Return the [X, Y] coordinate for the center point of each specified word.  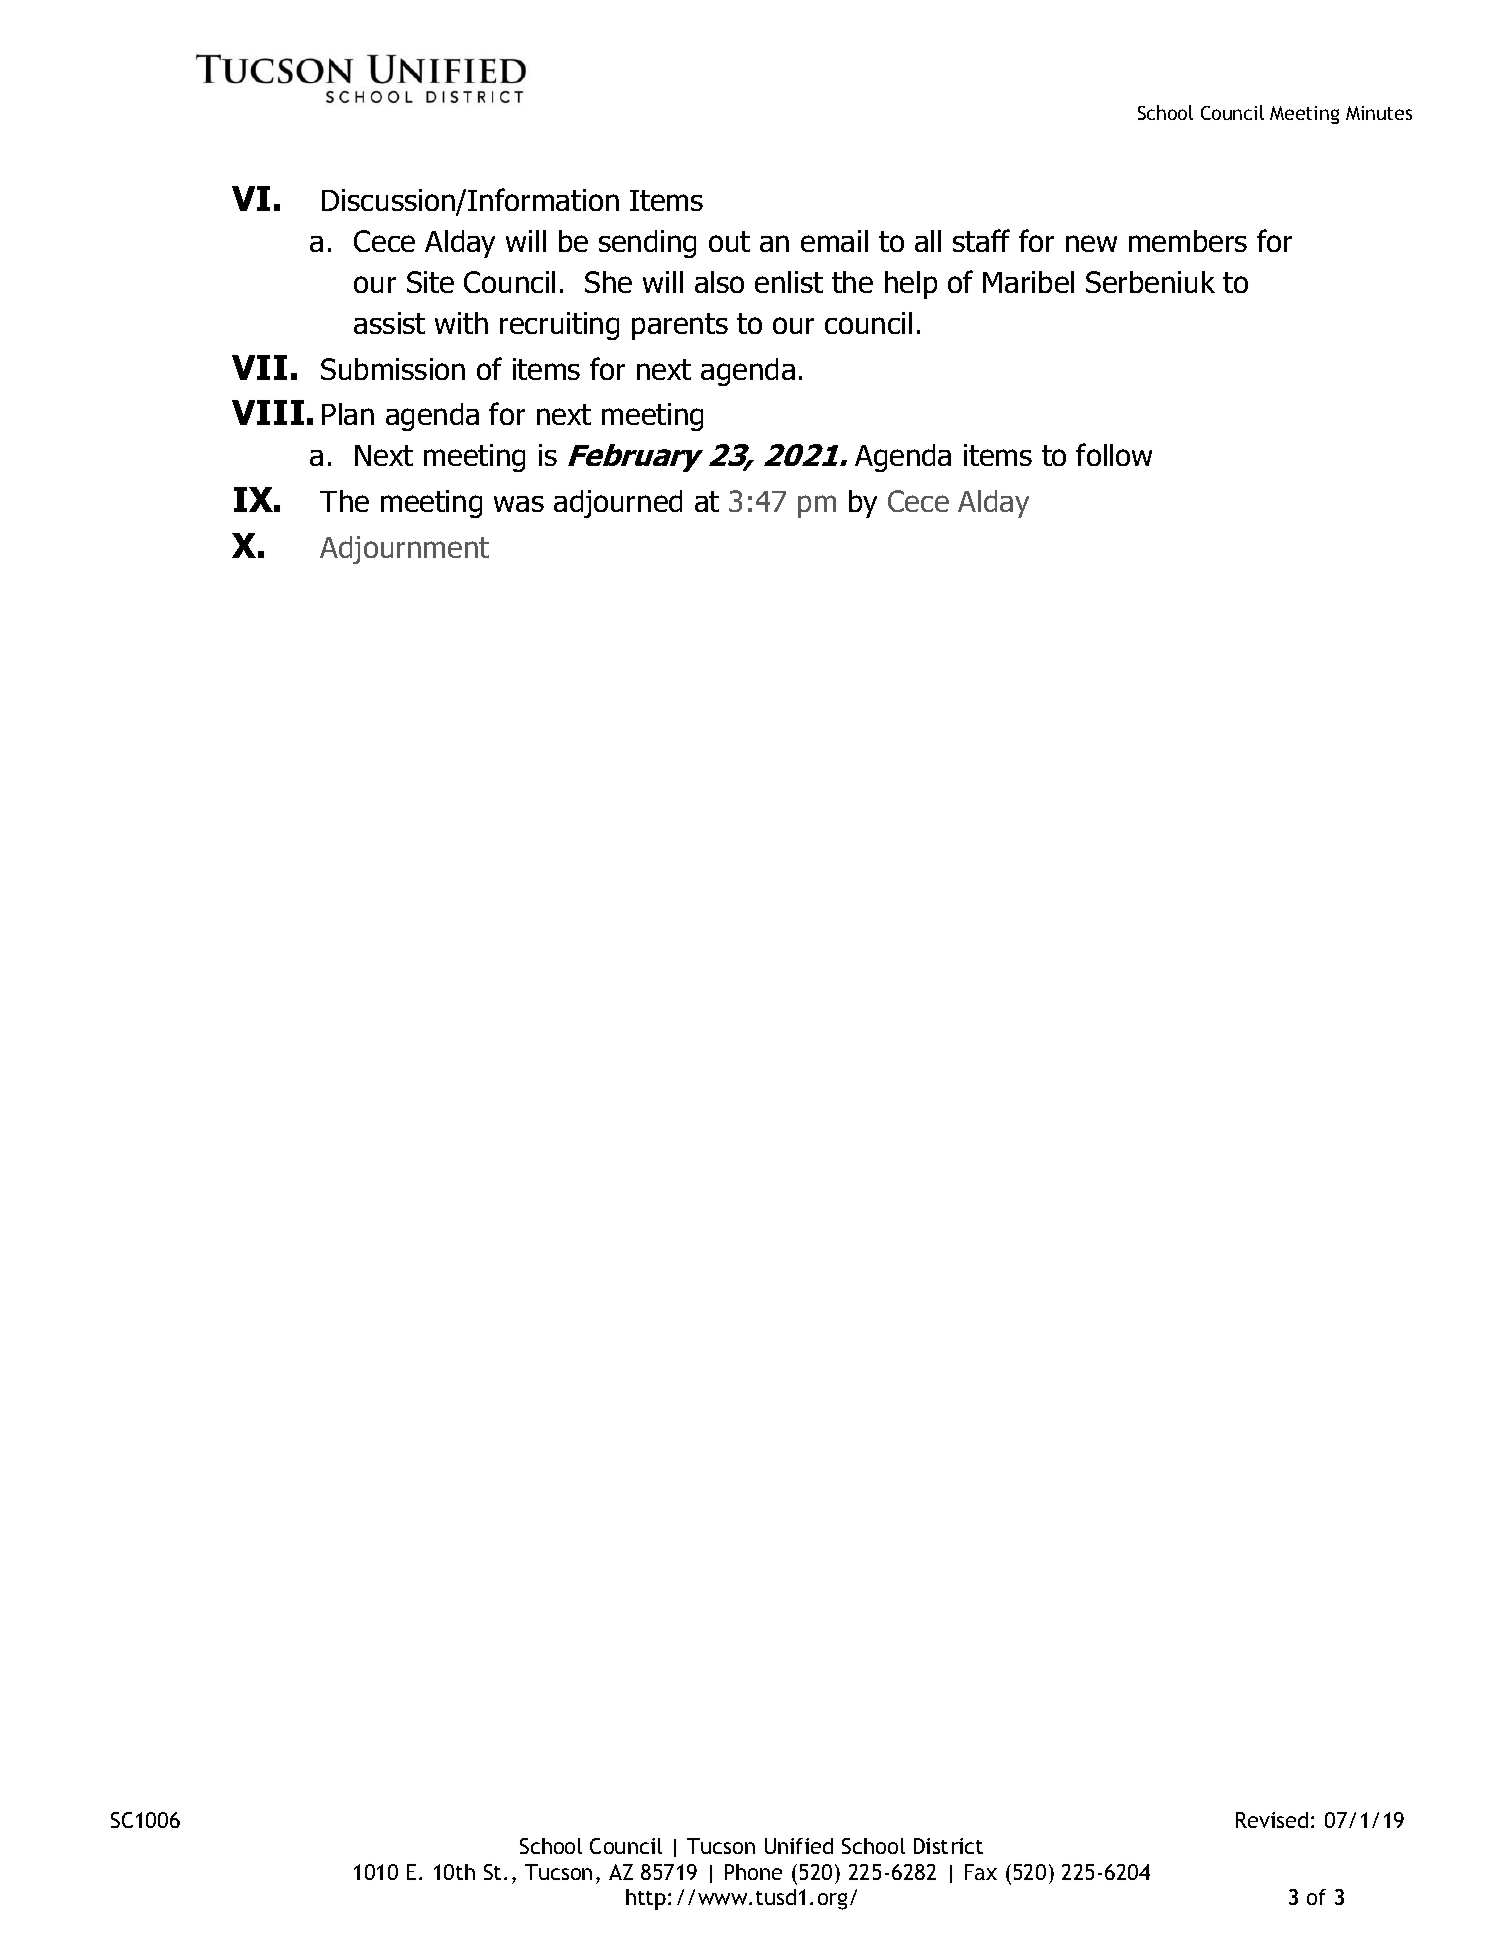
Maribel [1028, 282]
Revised [1272, 1820]
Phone [753, 1872]
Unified [799, 1846]
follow [1114, 454]
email [834, 241]
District [948, 1846]
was [519, 504]
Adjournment [404, 550]
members [1188, 241]
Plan [348, 414]
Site [430, 282]
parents [680, 326]
